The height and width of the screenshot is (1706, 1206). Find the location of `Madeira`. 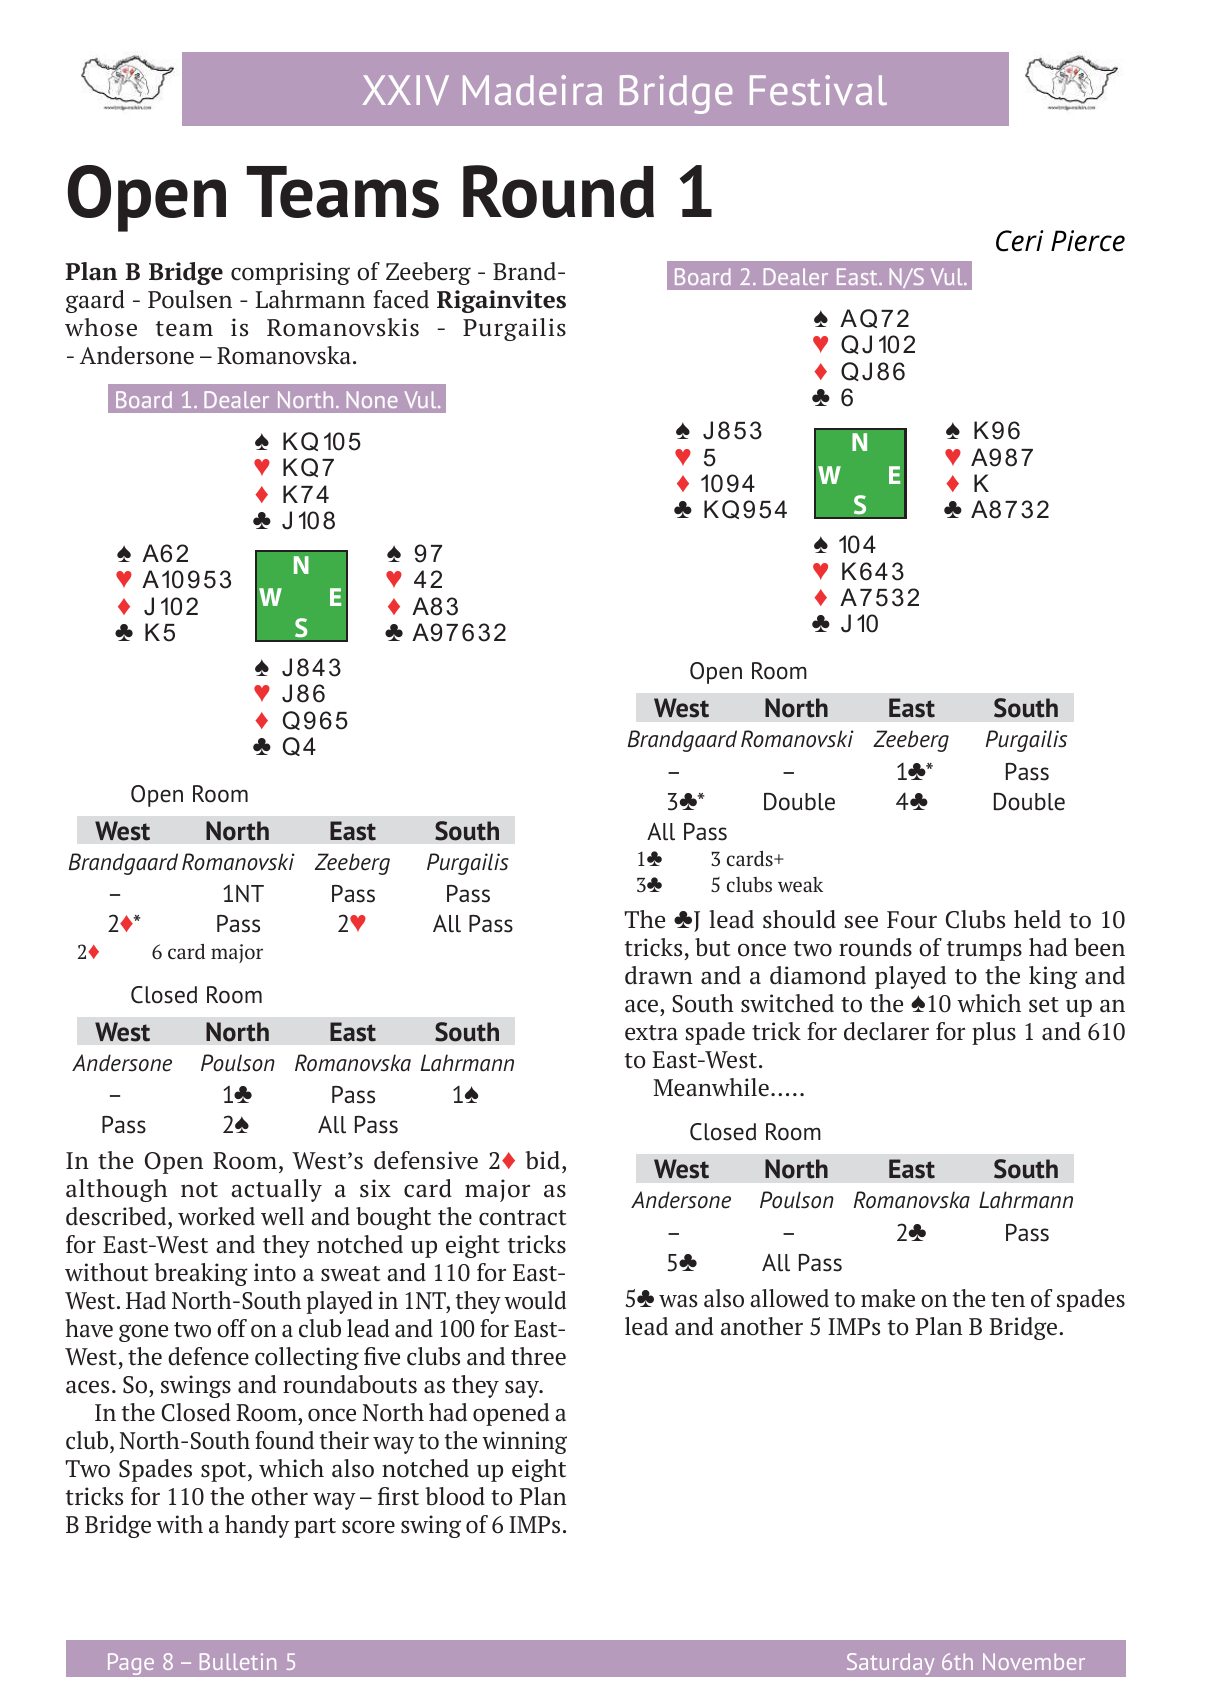

Madeira is located at coordinates (532, 90).
